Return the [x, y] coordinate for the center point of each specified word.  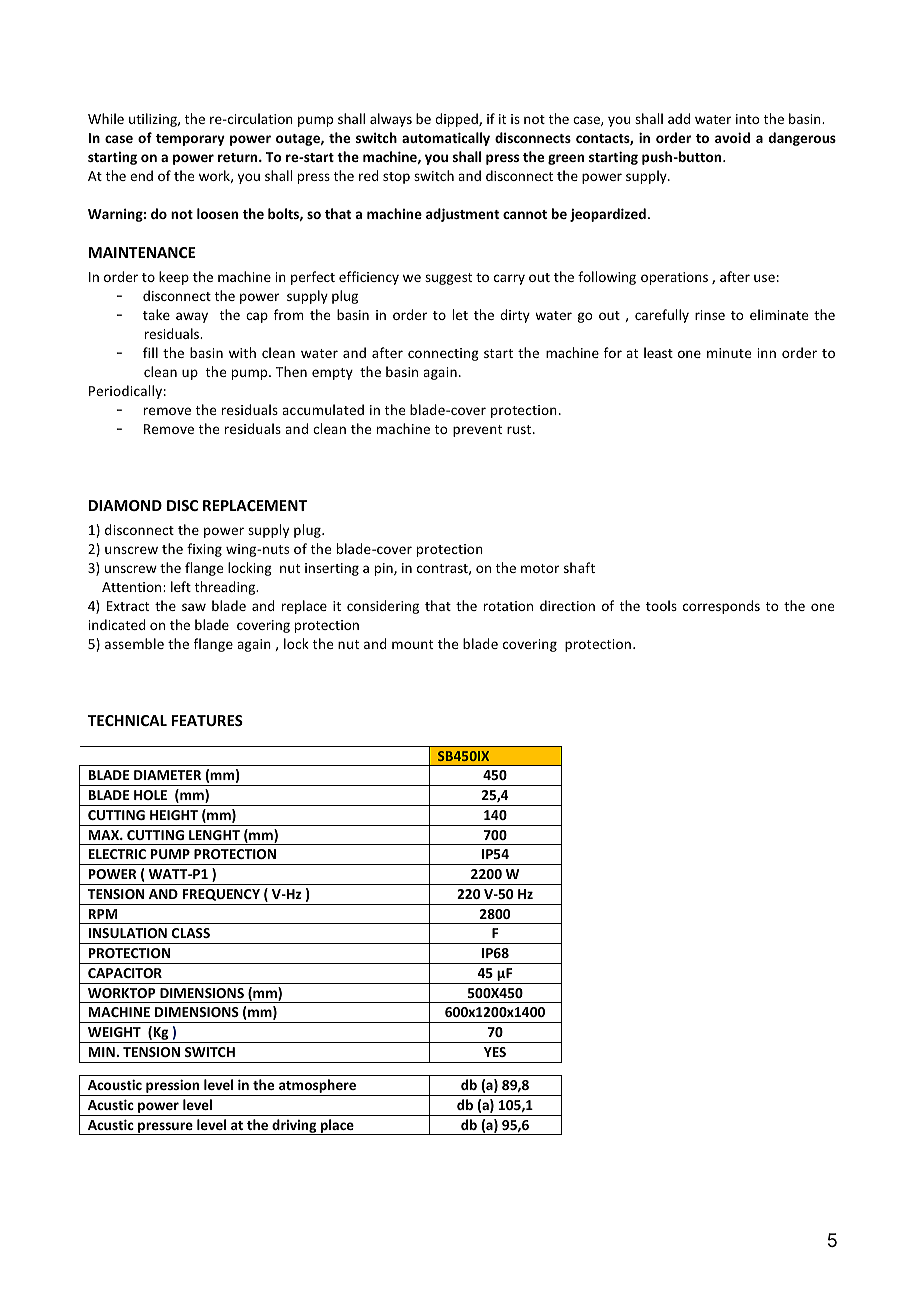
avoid [732, 137]
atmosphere [318, 1087]
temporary [190, 140]
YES [495, 1052]
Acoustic [115, 1084]
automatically [446, 139]
